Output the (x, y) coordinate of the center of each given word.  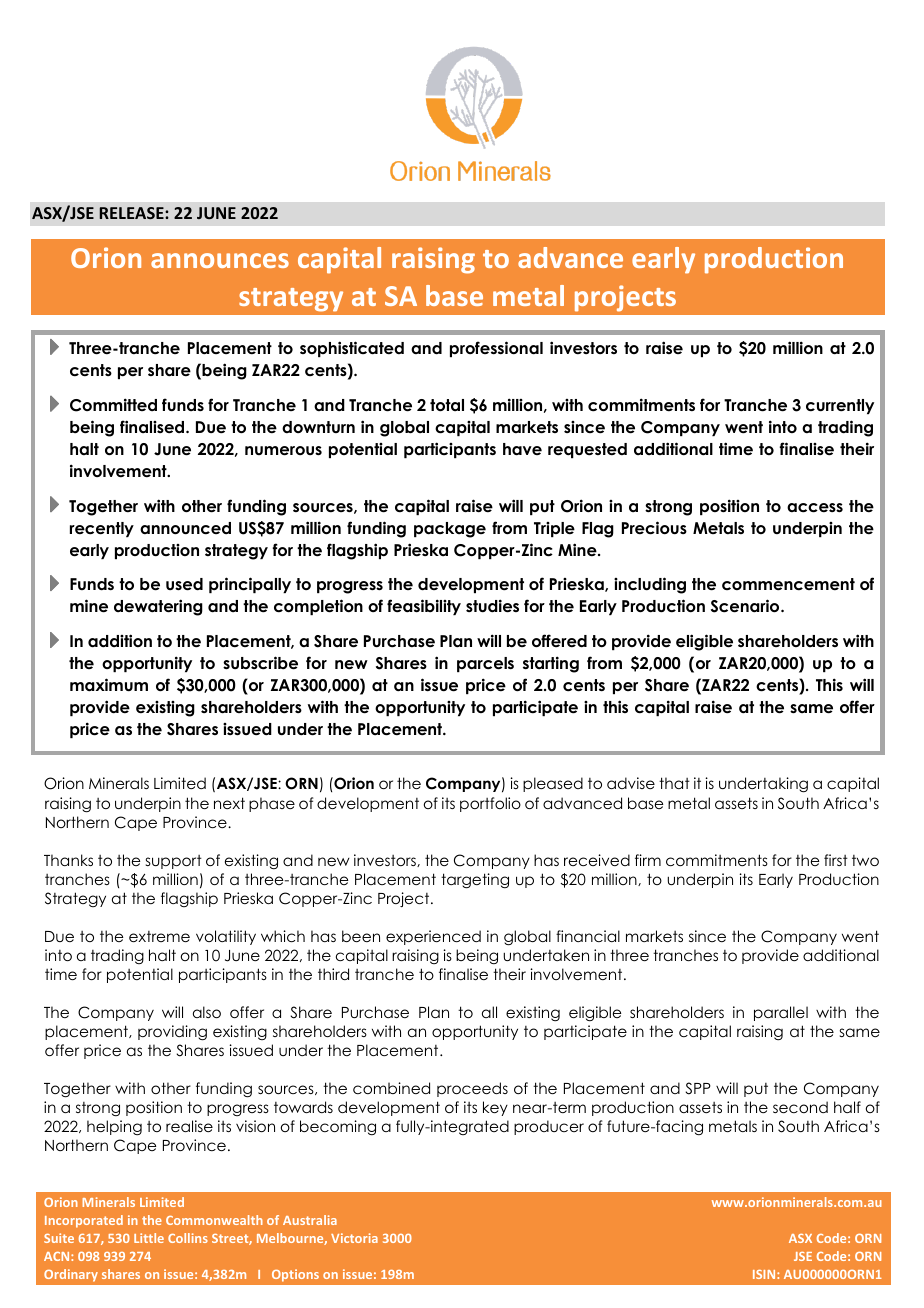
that (674, 783)
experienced (433, 937)
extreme (159, 936)
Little (149, 1238)
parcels (485, 664)
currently (840, 406)
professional (496, 349)
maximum (109, 685)
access (815, 508)
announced (185, 528)
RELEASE (133, 213)
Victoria (354, 1238)
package (450, 530)
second (800, 1107)
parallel (781, 1013)
